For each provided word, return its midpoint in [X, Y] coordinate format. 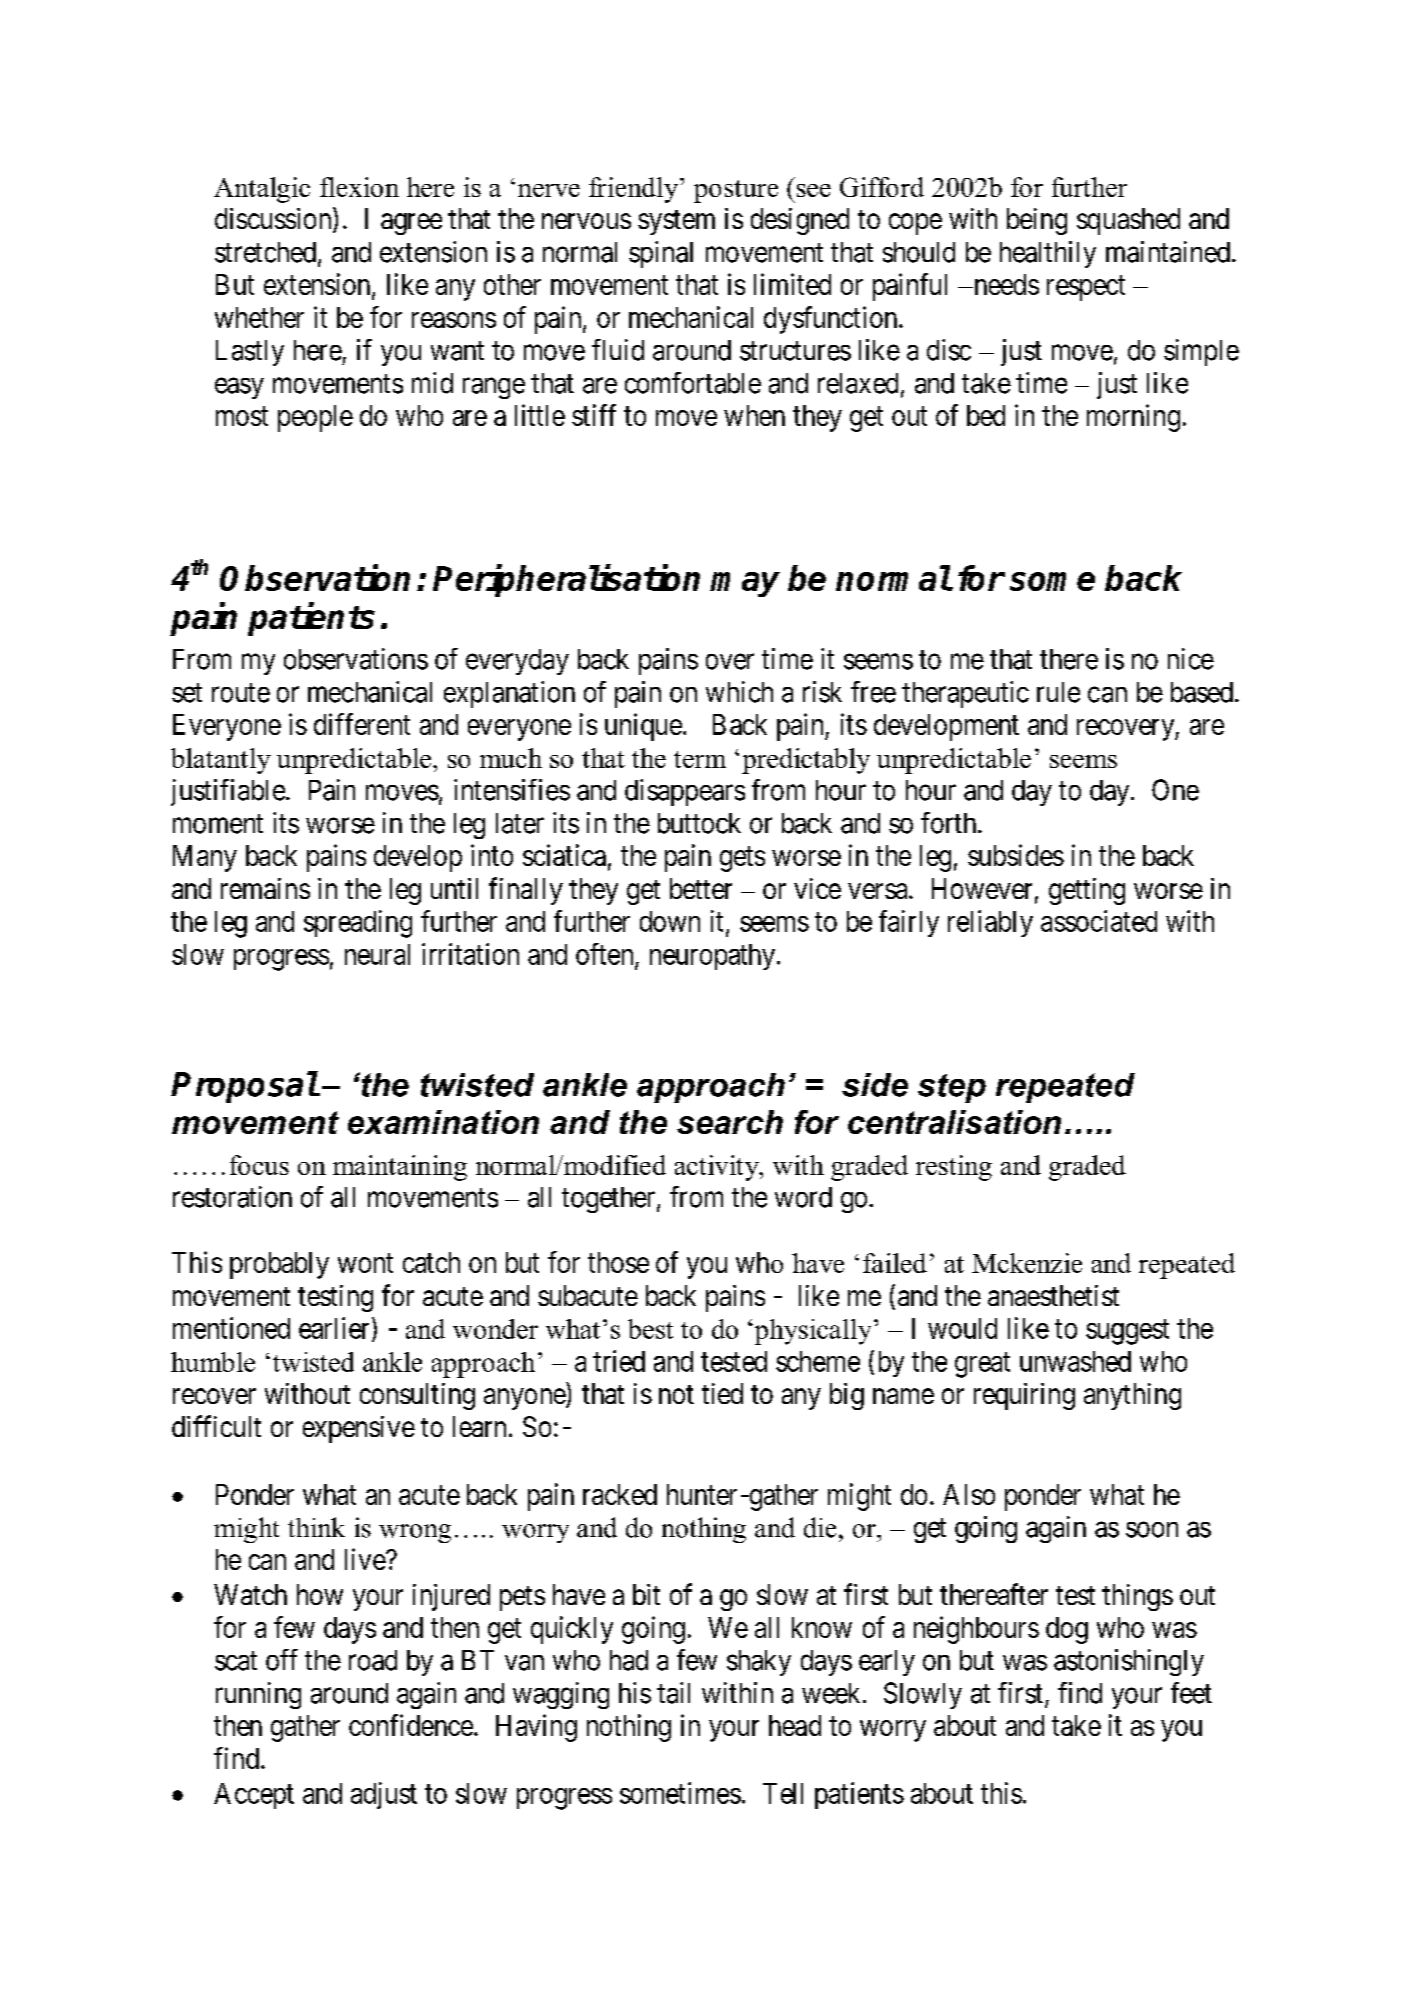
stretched [265, 252]
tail [673, 1693]
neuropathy [714, 957]
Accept [254, 1796]
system [676, 222]
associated [1099, 921]
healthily [1048, 254]
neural [377, 954]
